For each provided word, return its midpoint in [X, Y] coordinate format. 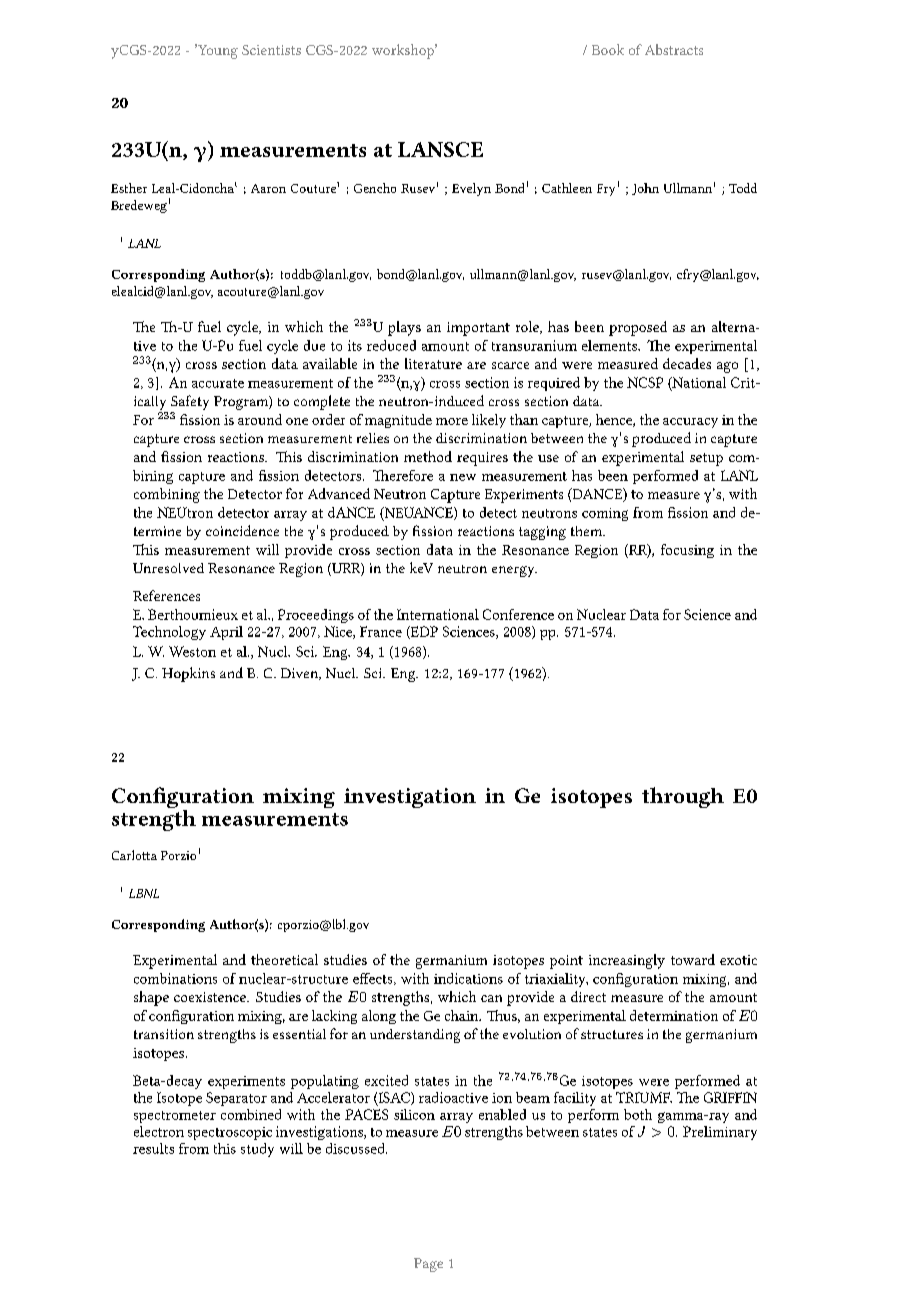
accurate [218, 383]
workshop [404, 51]
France [381, 631]
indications [468, 978]
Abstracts [674, 49]
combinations [175, 978]
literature [433, 363]
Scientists [271, 50]
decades [687, 363]
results [153, 1148]
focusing [687, 551]
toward [693, 959]
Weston [192, 651]
